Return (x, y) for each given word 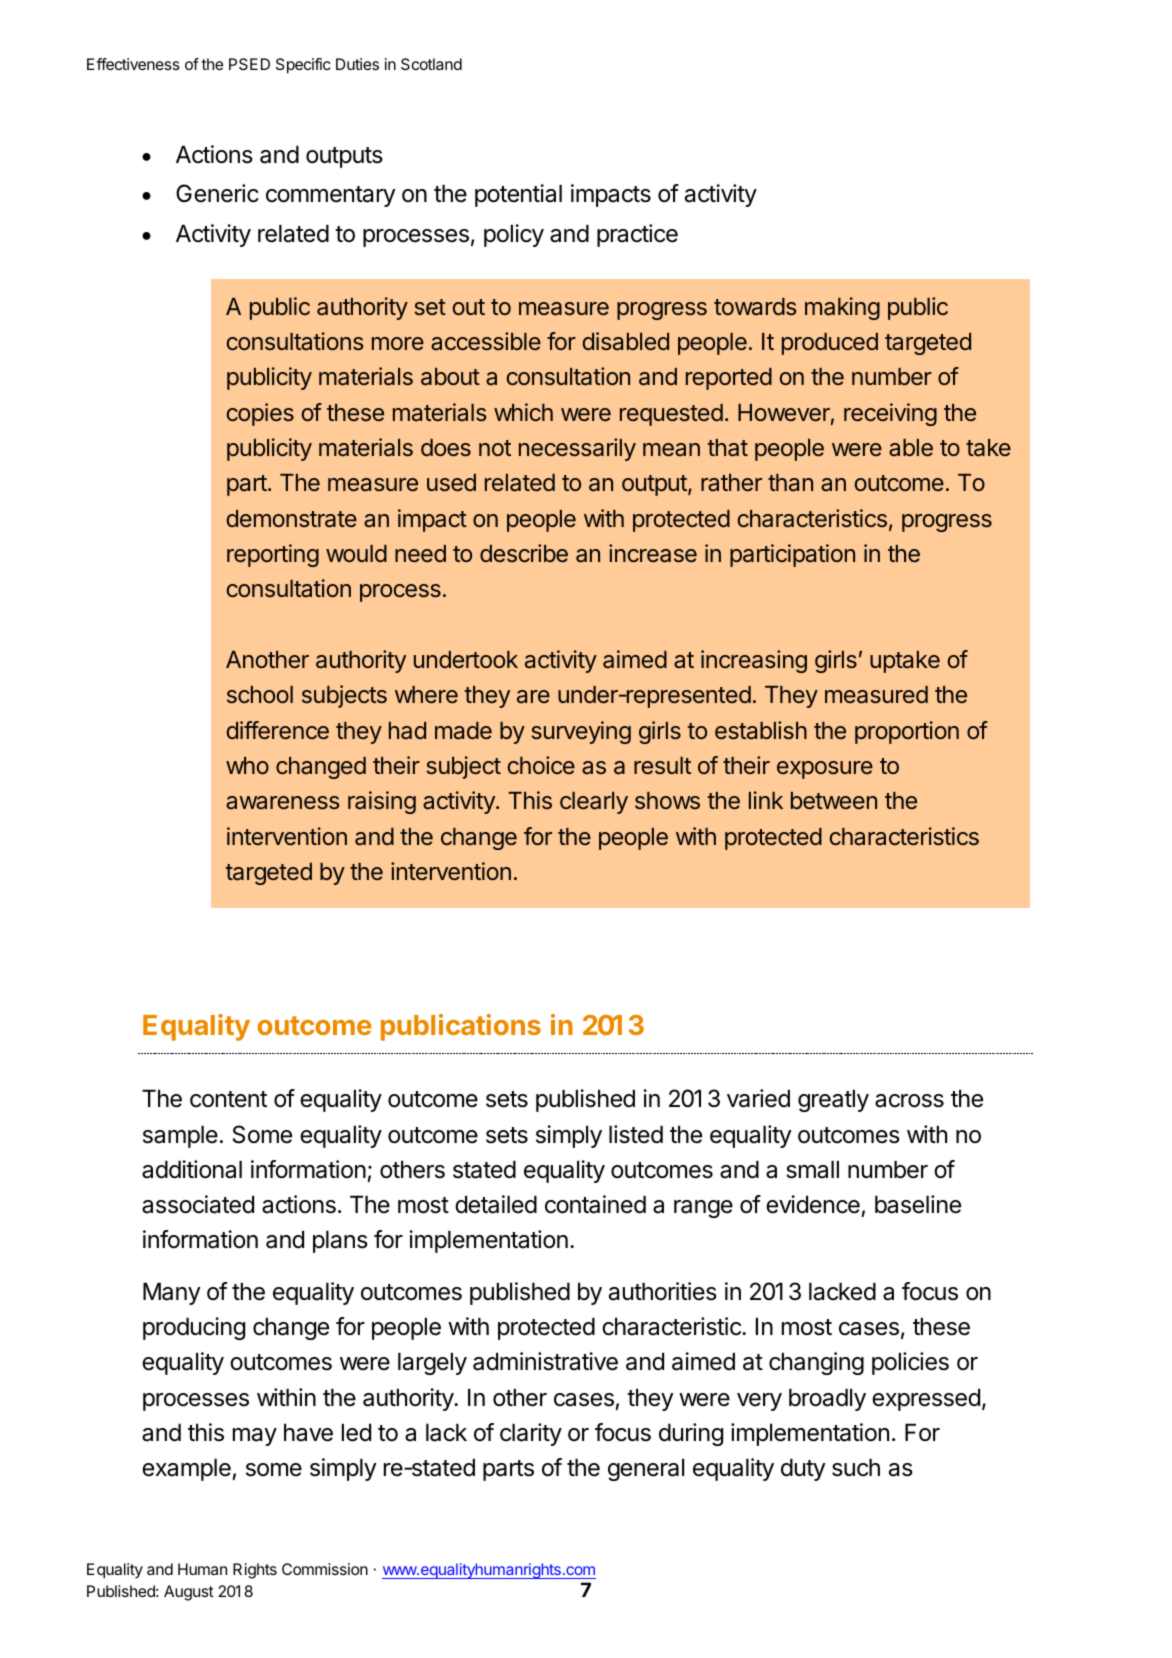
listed (636, 1134)
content (228, 1099)
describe (524, 553)
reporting (273, 555)
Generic (217, 193)
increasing (754, 661)
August (189, 1593)
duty (803, 1469)
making (842, 308)
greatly (833, 1100)
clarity (531, 1434)
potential (518, 195)
